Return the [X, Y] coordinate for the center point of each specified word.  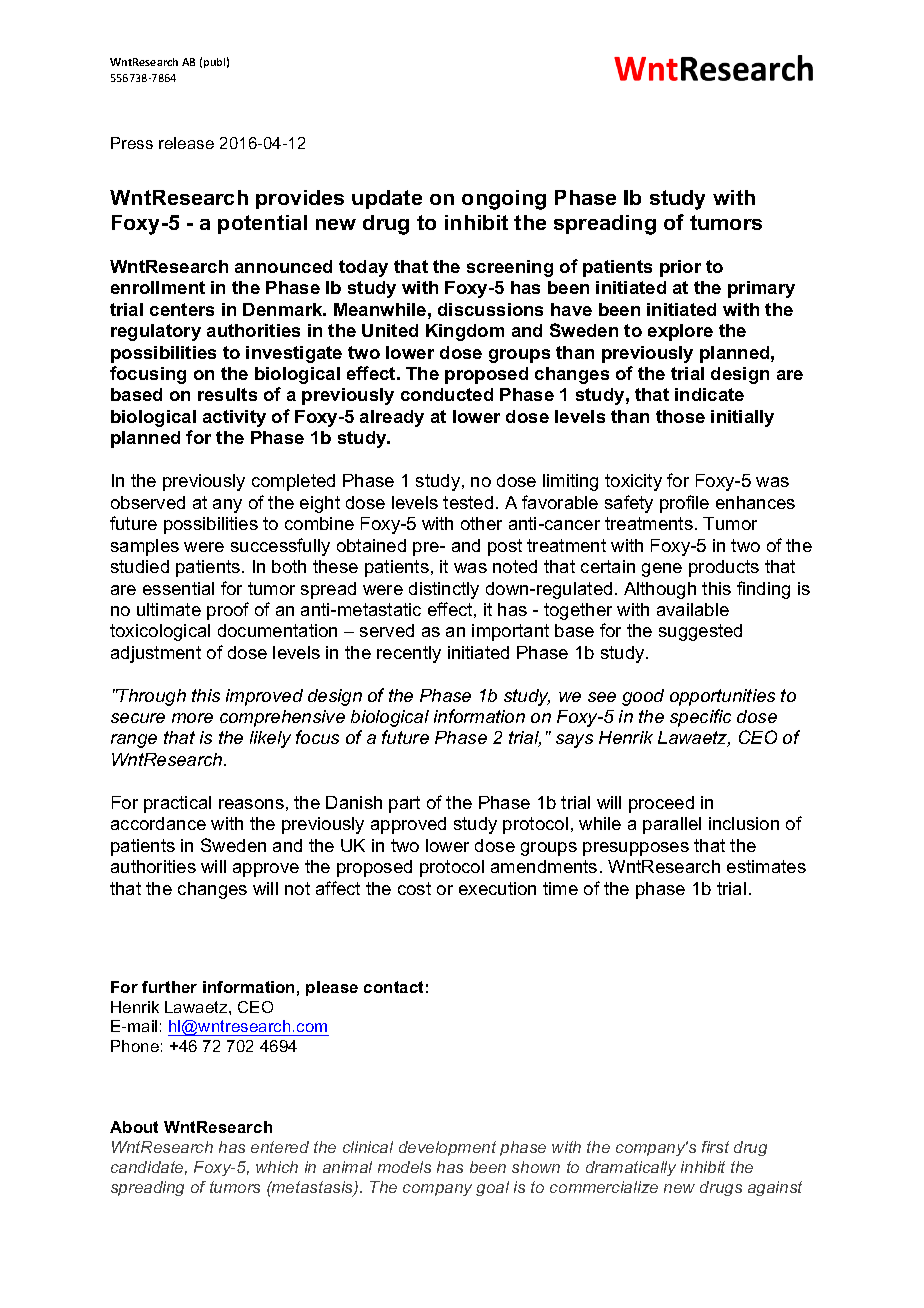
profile [684, 504]
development [447, 1148]
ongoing [504, 200]
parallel [672, 825]
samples [145, 547]
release [186, 143]
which [277, 1167]
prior [680, 268]
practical [177, 804]
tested [468, 502]
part [404, 804]
